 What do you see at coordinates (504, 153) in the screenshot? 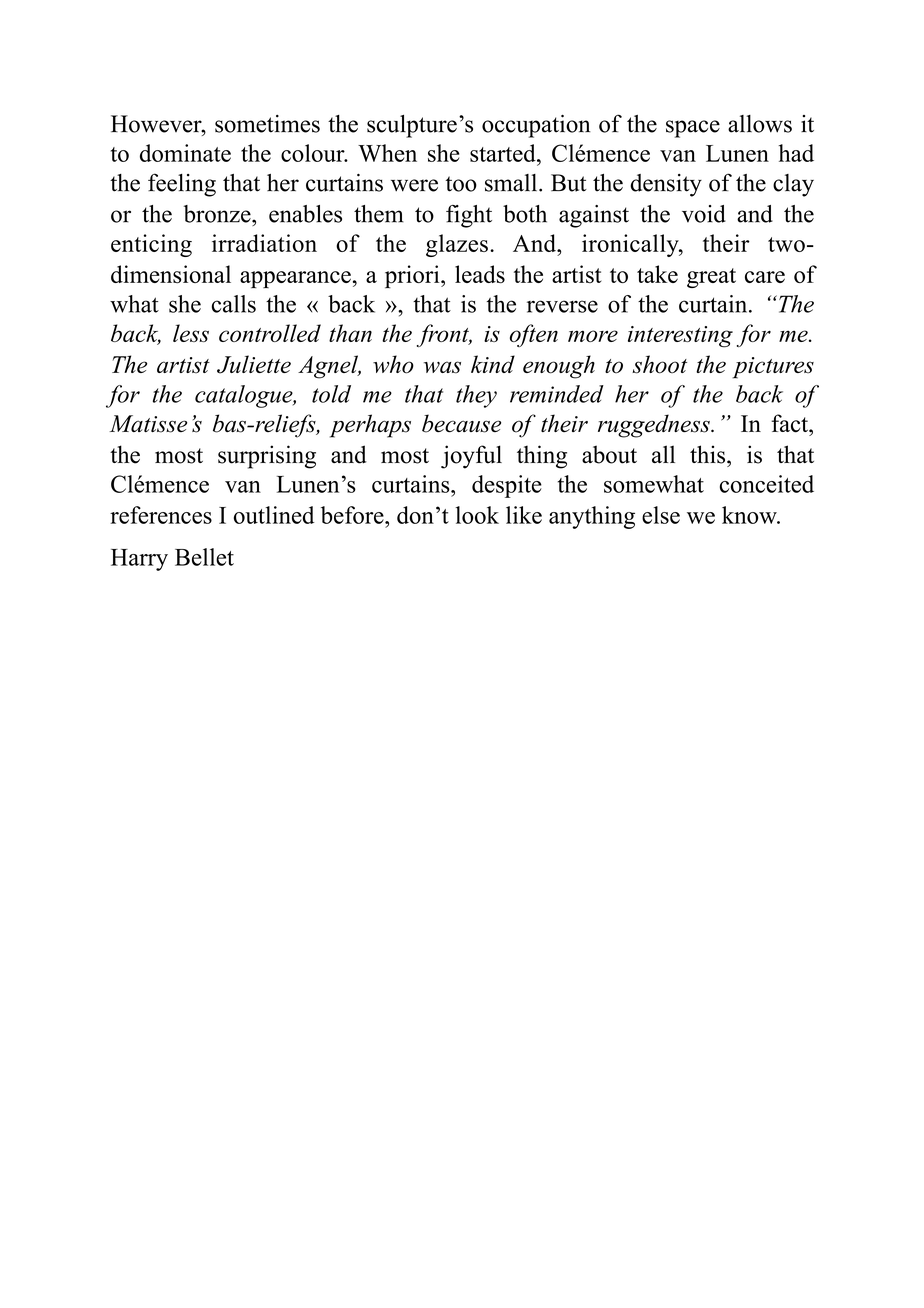
I see `started` at bounding box center [504, 153].
